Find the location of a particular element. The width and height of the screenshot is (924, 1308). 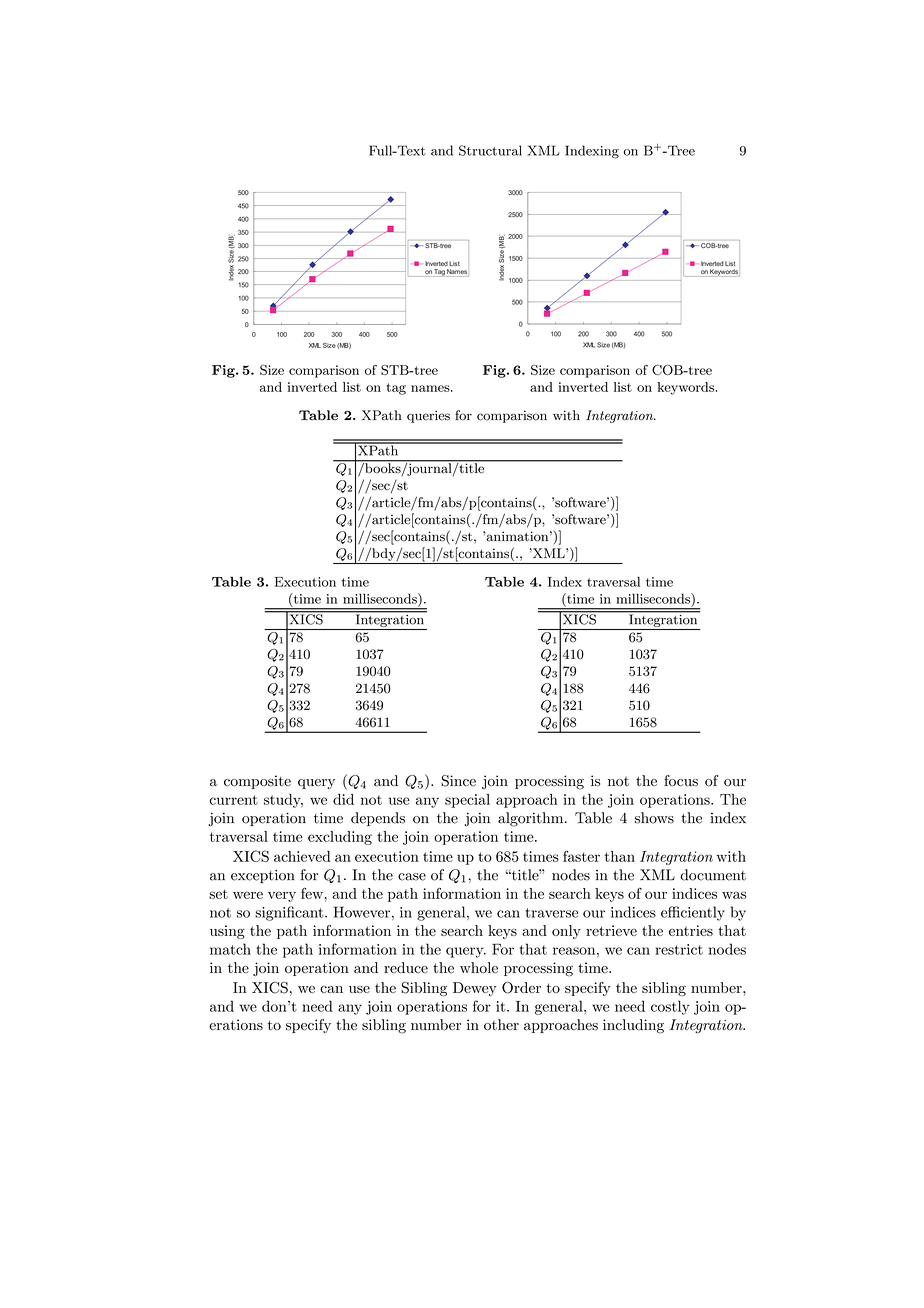

Structural is located at coordinates (490, 150).
